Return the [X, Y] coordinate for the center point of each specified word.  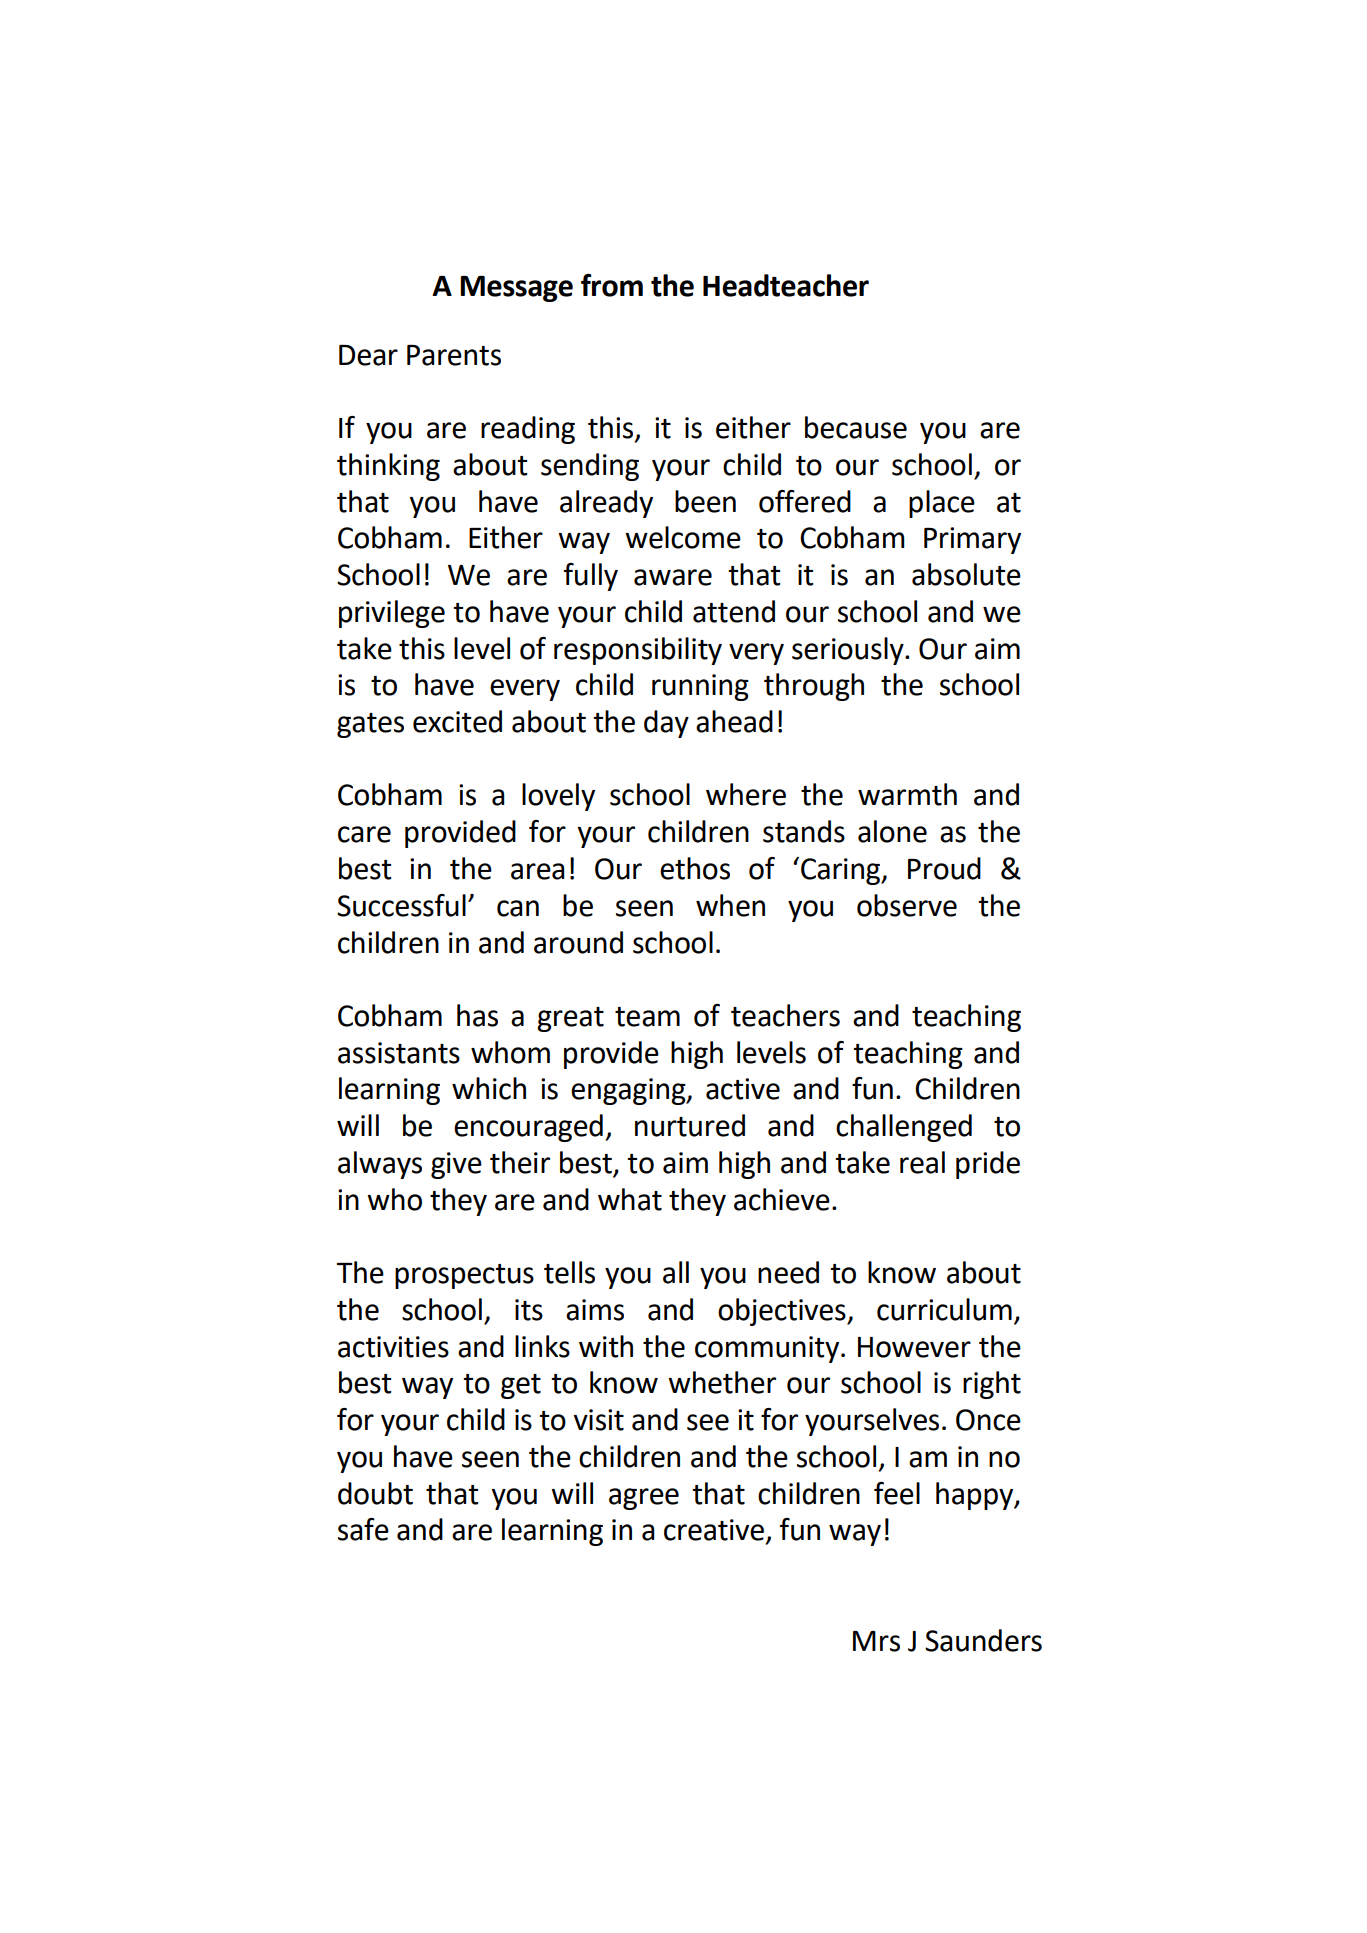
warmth [907, 794]
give [456, 1165]
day [666, 724]
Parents [454, 355]
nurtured [690, 1125]
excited [457, 721]
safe [363, 1529]
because [856, 427]
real [922, 1162]
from [612, 285]
